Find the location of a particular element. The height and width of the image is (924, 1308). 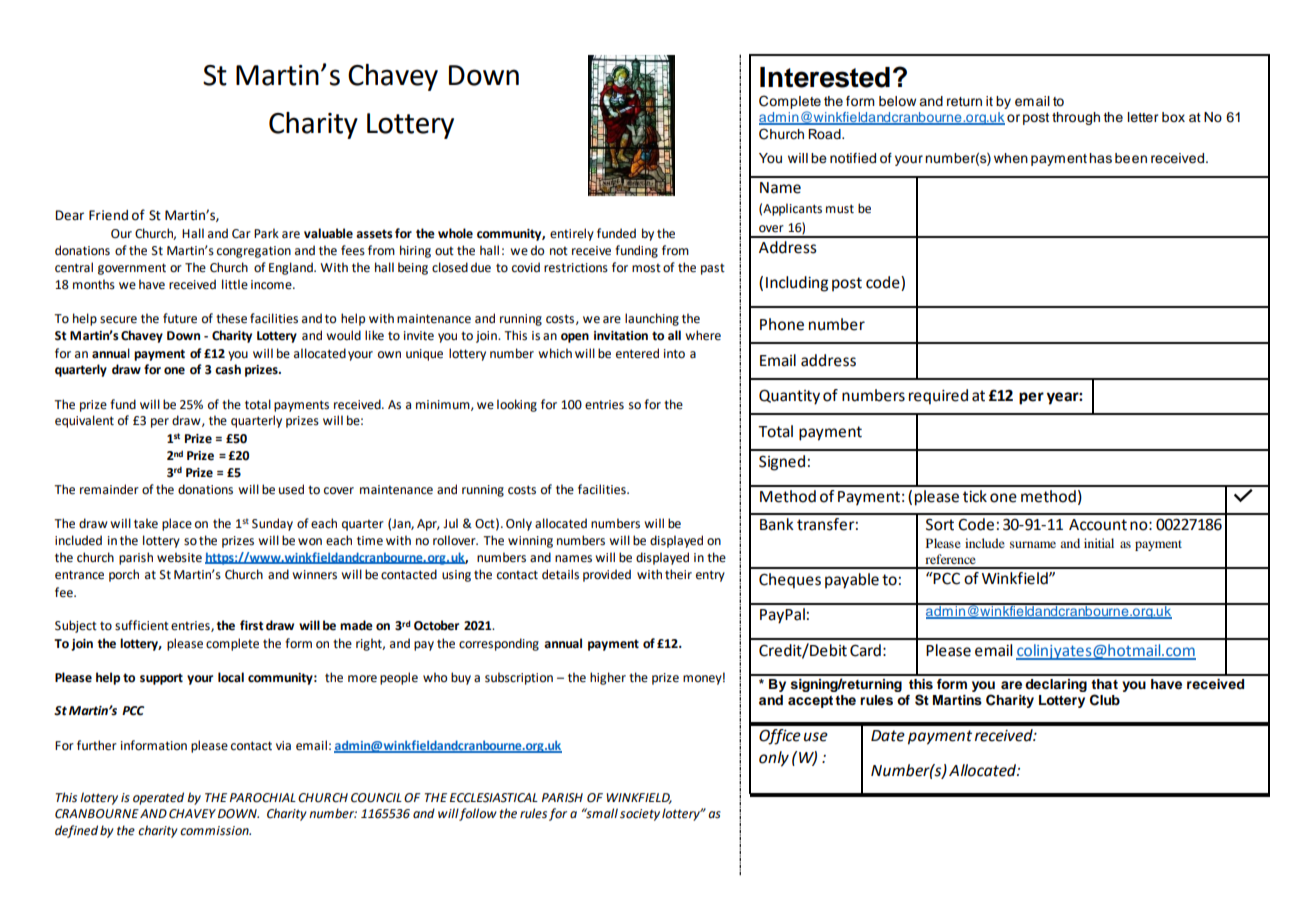

used is located at coordinates (291, 489).
